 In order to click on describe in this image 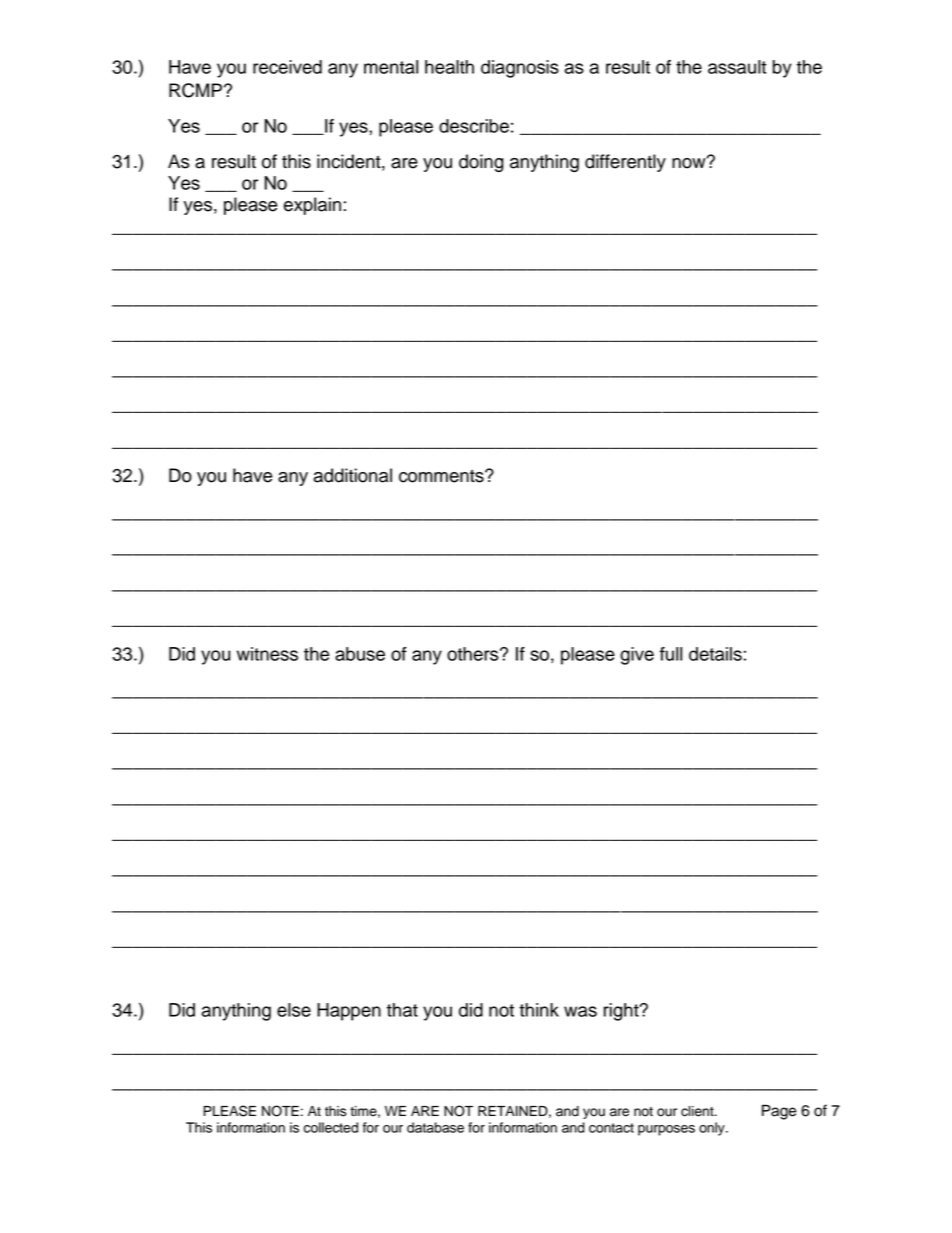, I will do `click(474, 126)`.
